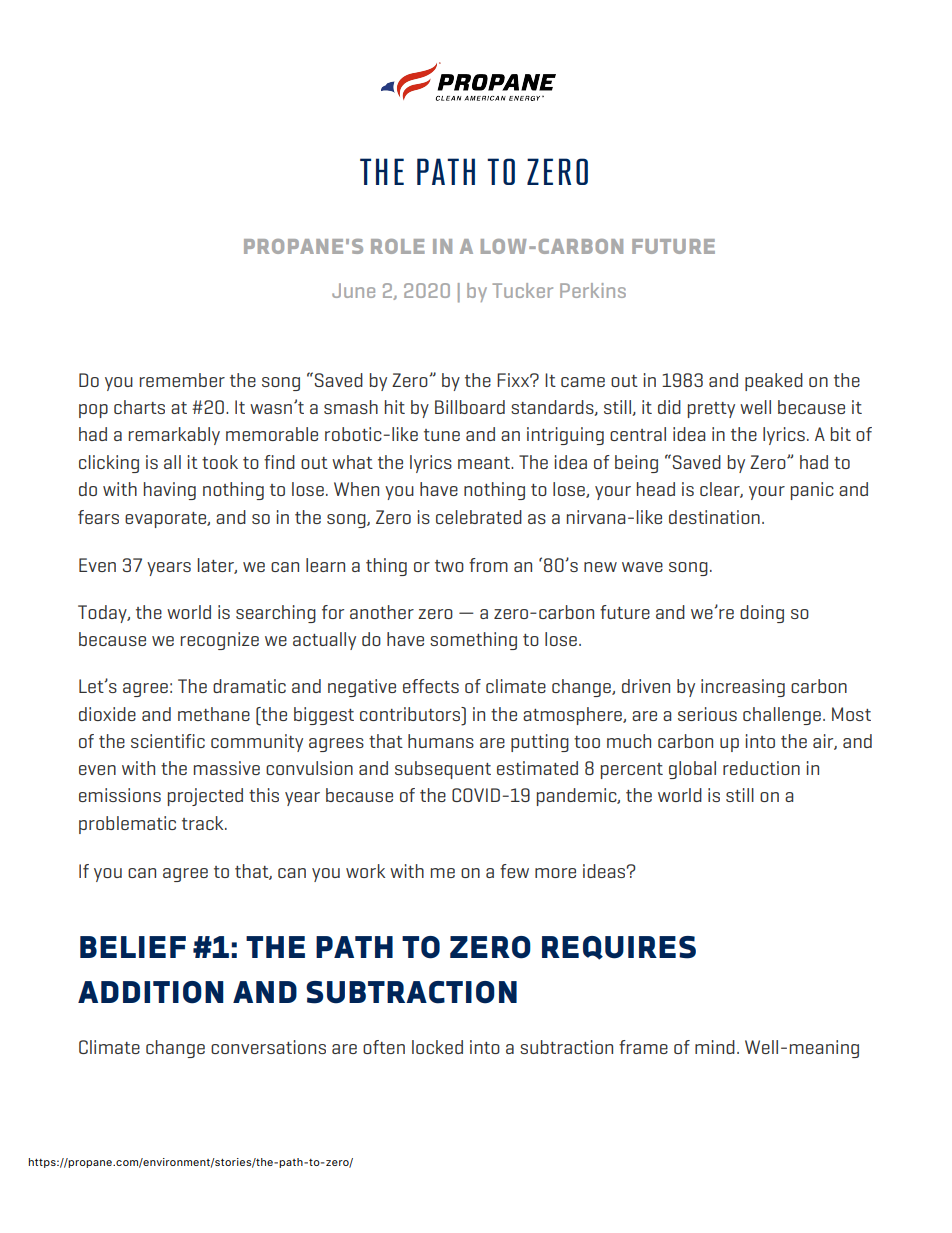 The width and height of the document is (952, 1233). What do you see at coordinates (151, 992) in the document?
I see `ADDITION` at bounding box center [151, 992].
